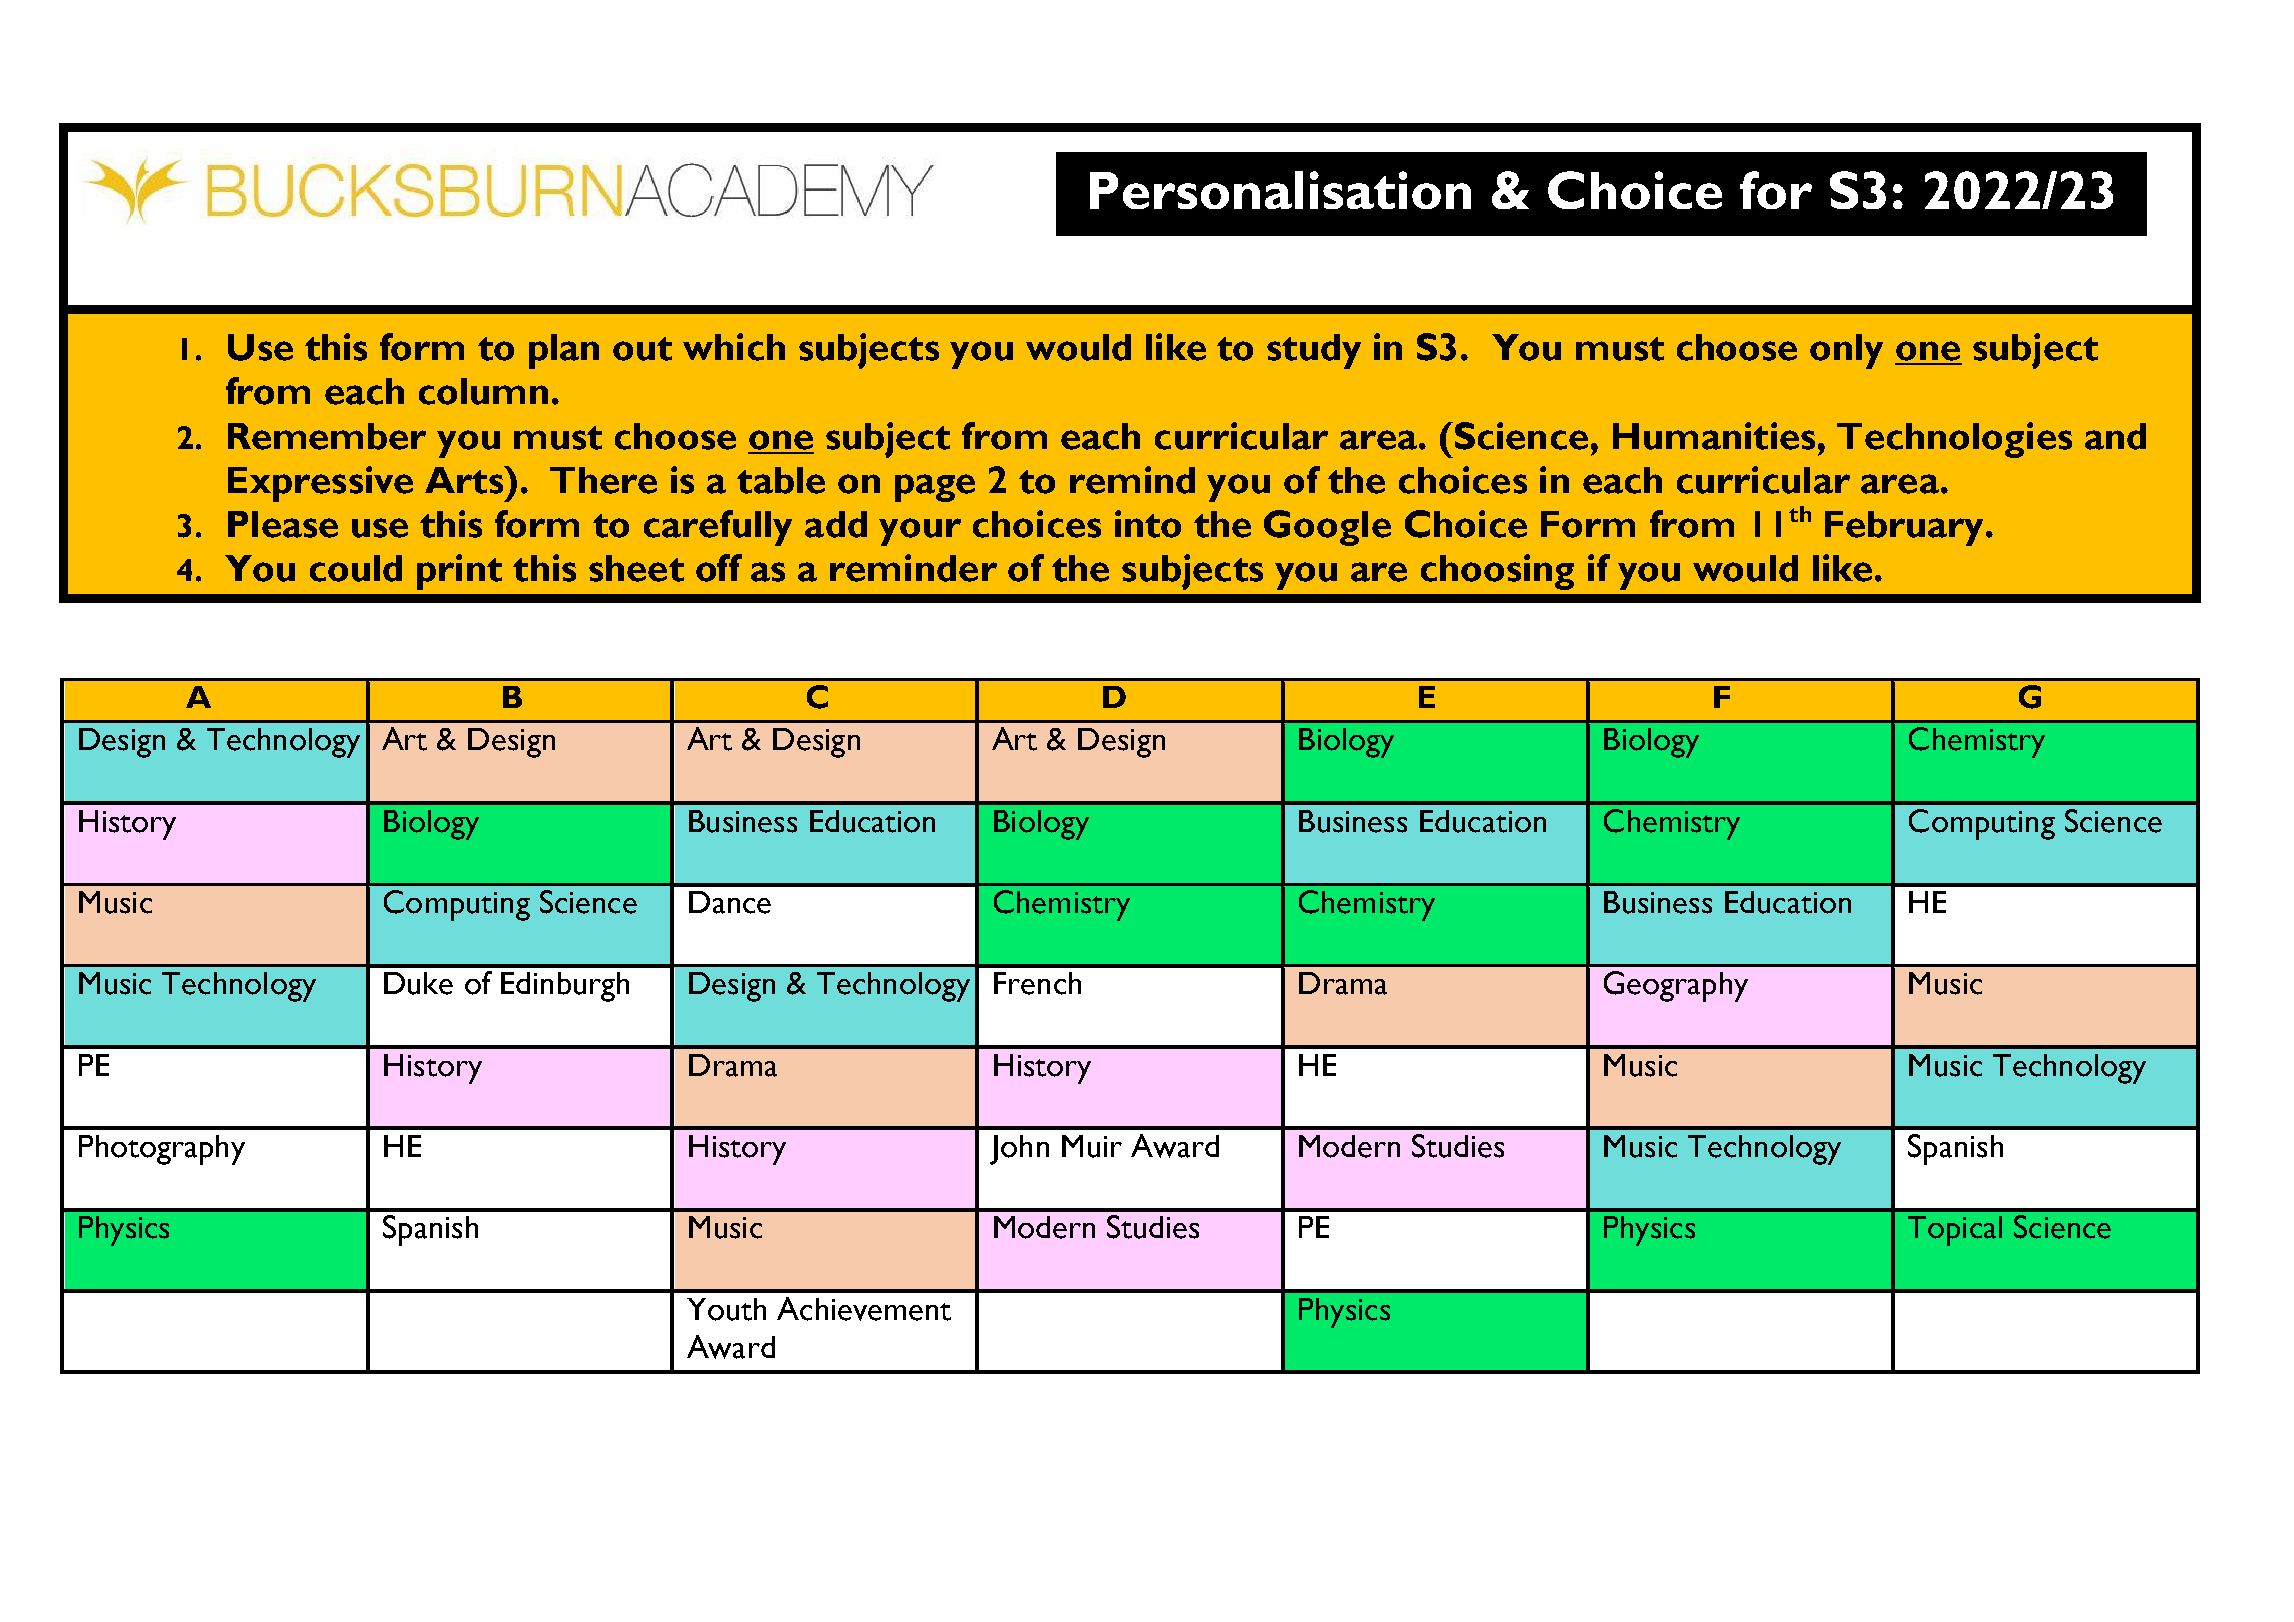  Describe the element at coordinates (726, 1309) in the screenshot. I see `Youth` at that location.
